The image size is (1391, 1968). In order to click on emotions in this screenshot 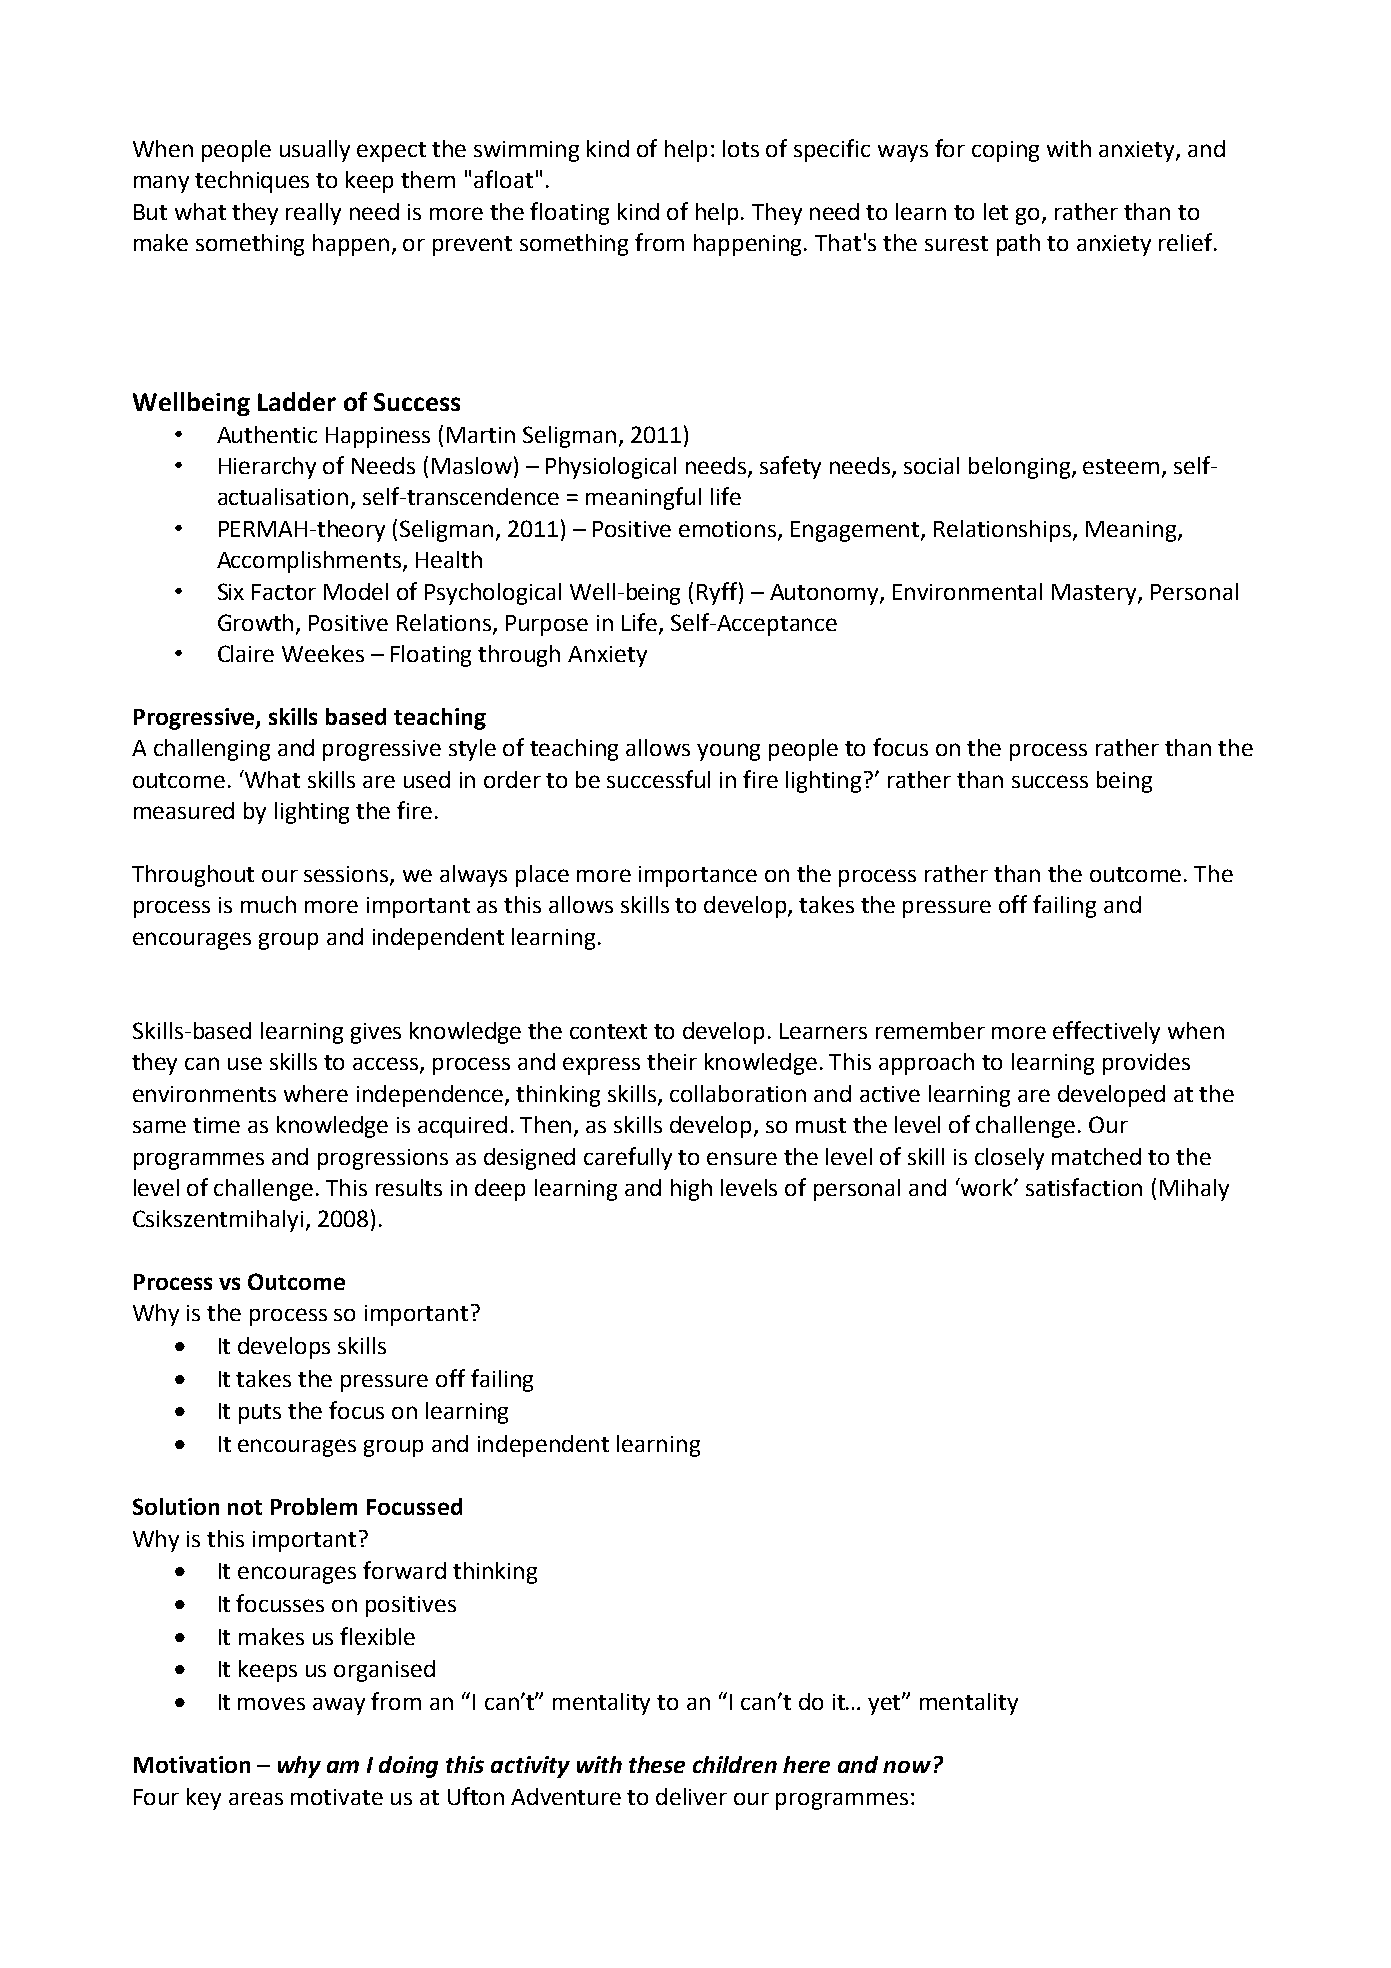, I will do `click(729, 530)`.
